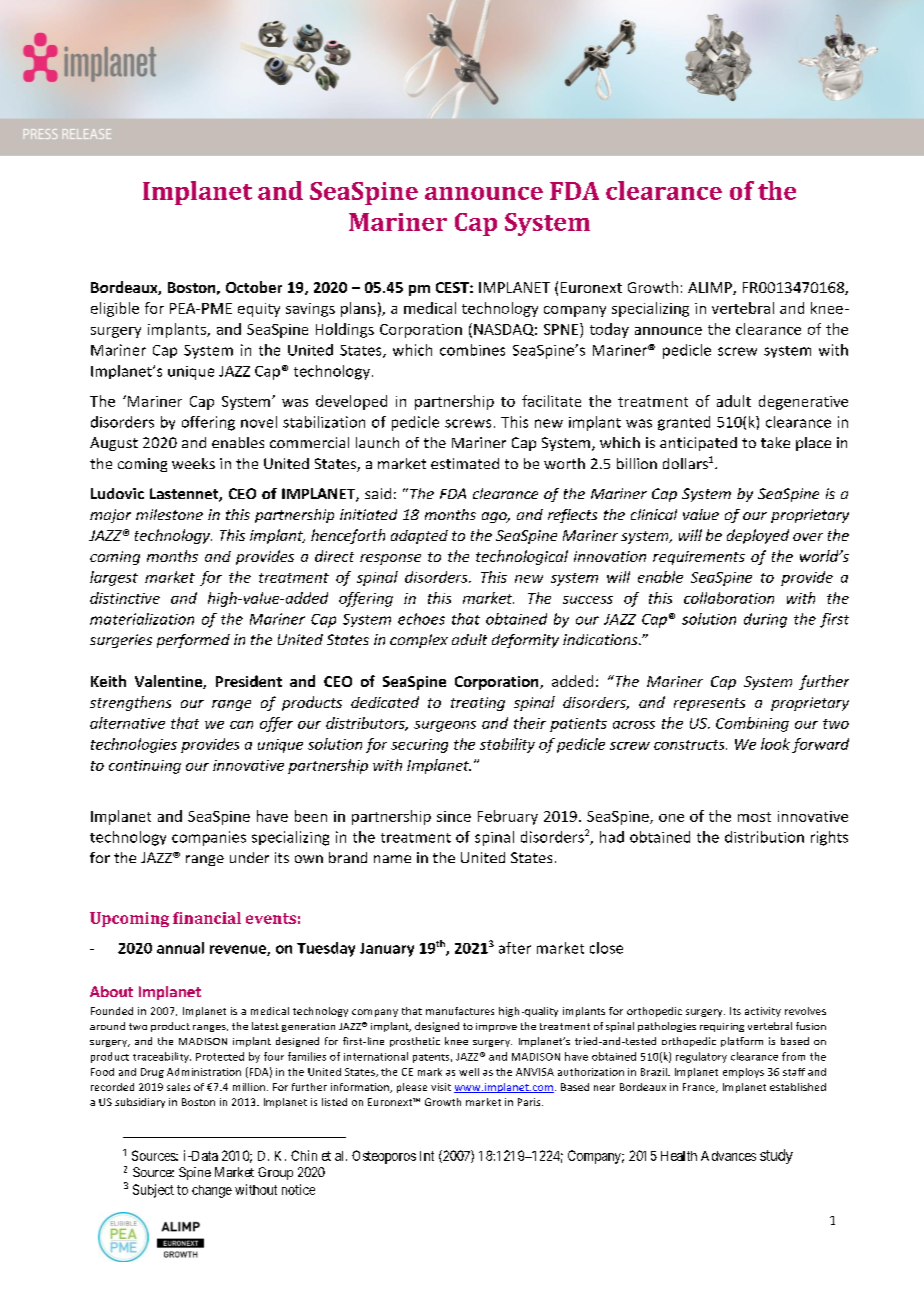  What do you see at coordinates (729, 598) in the document?
I see `collaboration` at bounding box center [729, 598].
